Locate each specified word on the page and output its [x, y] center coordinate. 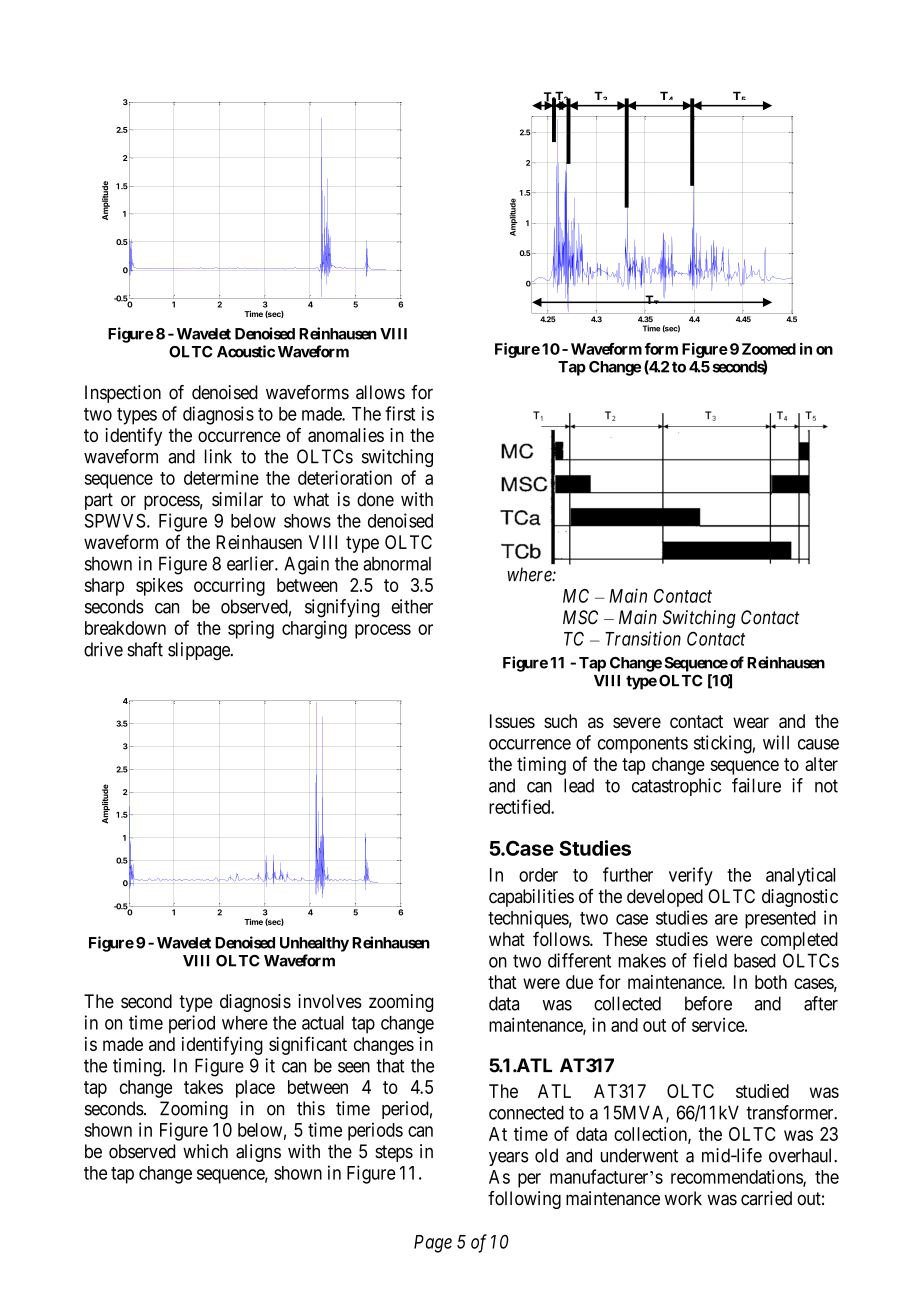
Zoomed [769, 349]
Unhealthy [314, 944]
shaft [145, 649]
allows [380, 392]
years [509, 1159]
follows [562, 938]
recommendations [737, 1177]
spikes [159, 587]
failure [756, 785]
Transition [643, 638]
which [205, 1151]
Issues [512, 721]
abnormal [397, 564]
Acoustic [246, 351]
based [755, 960]
